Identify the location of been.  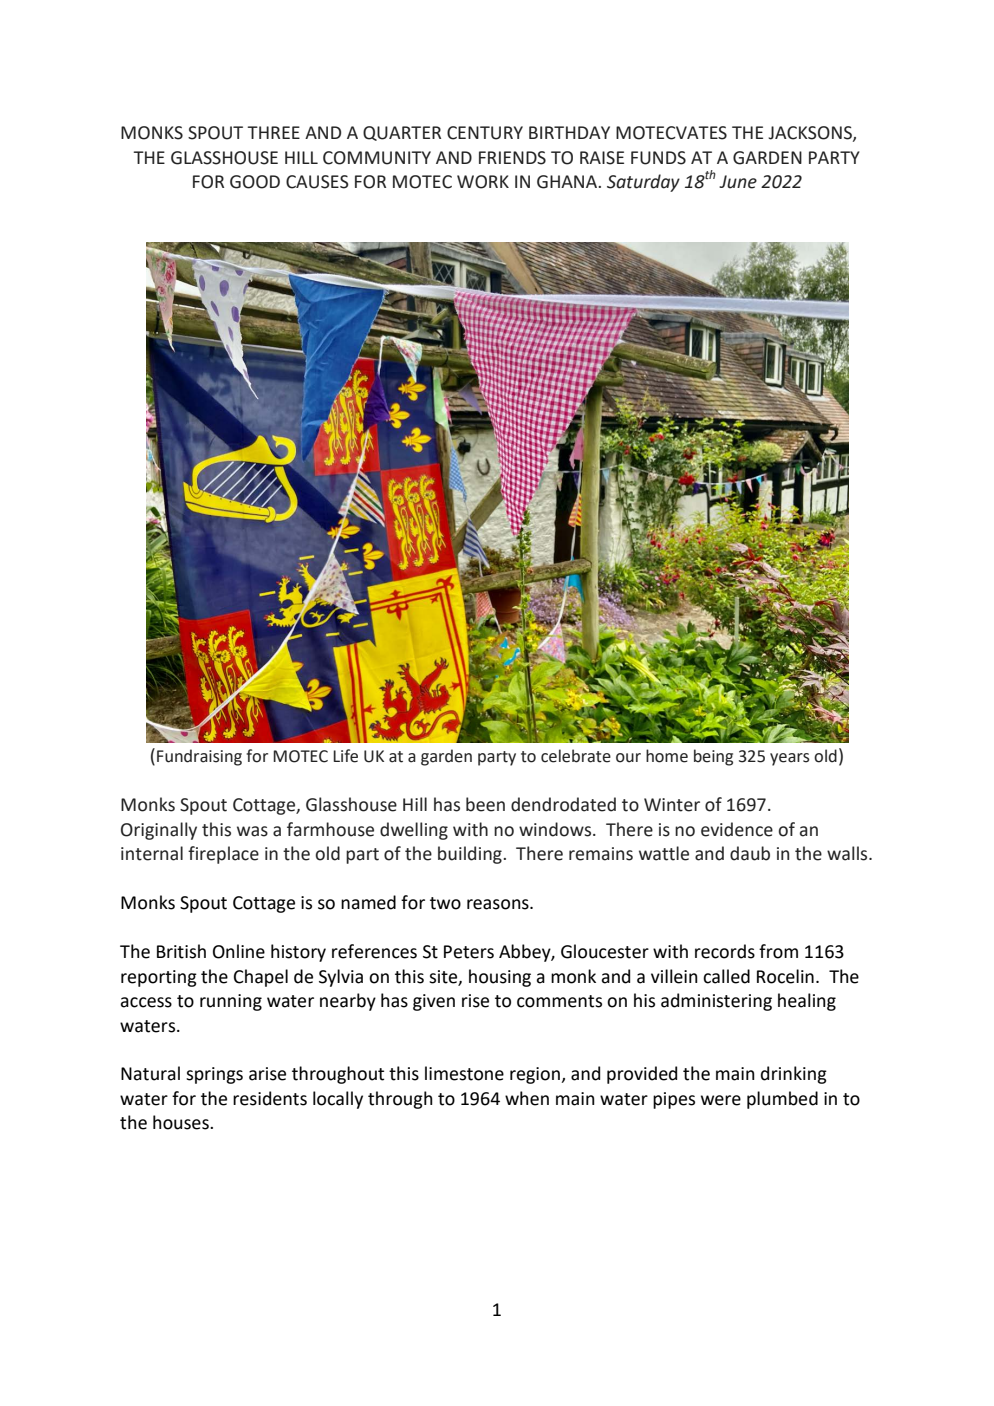
(485, 804).
